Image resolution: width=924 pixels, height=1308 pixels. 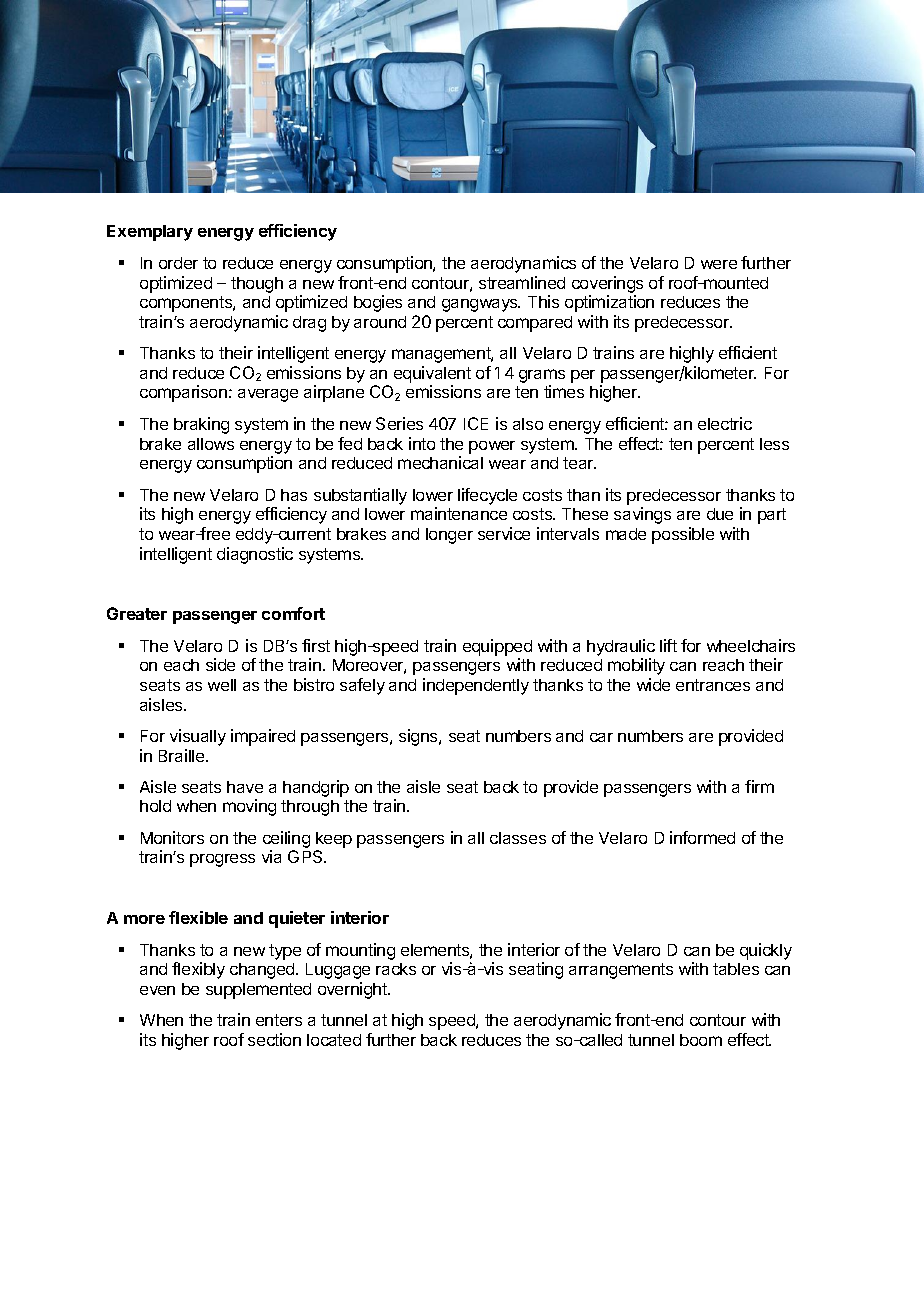 I want to click on streamlined, so click(x=522, y=282).
